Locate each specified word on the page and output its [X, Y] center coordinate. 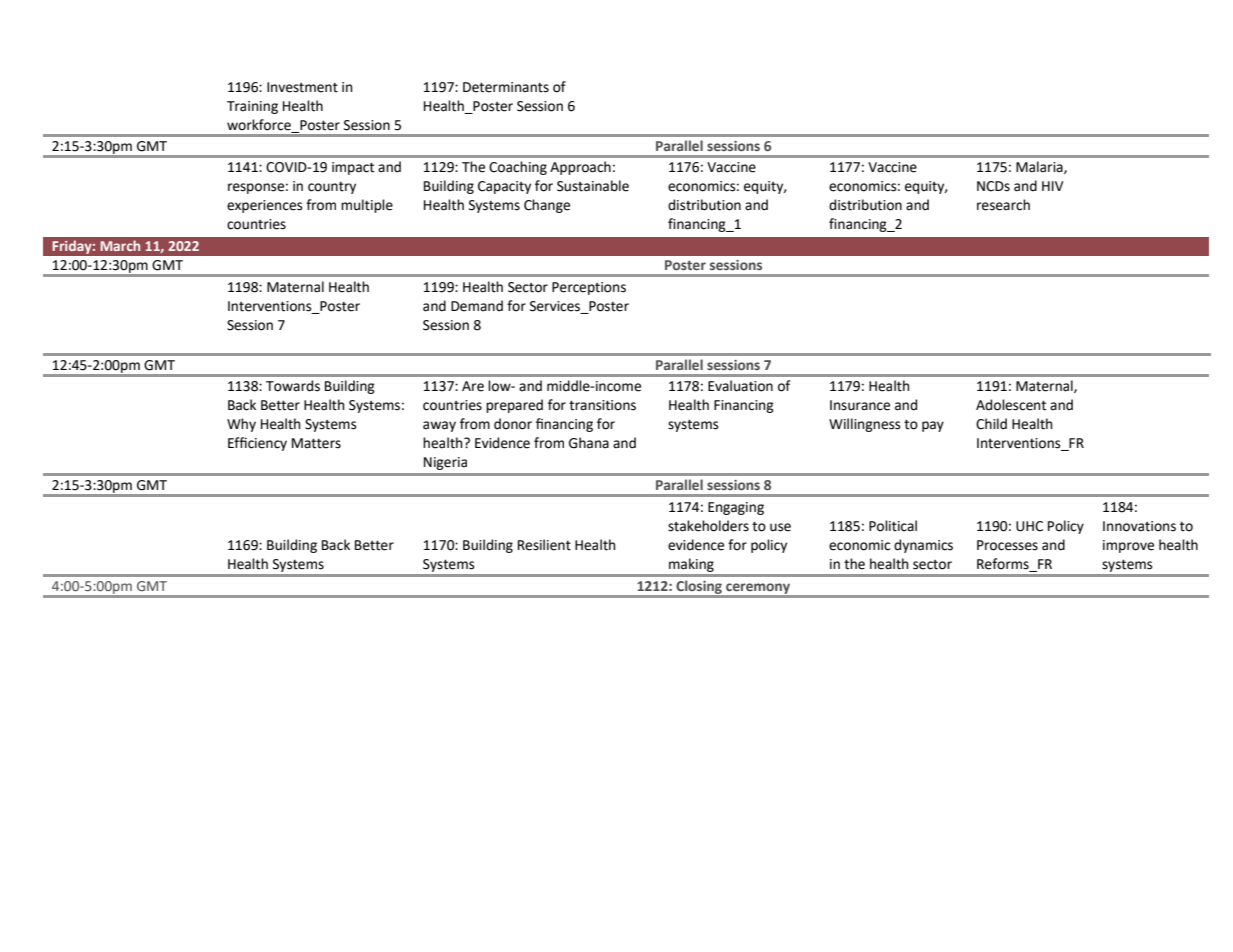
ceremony [758, 590]
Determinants [506, 87]
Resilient [544, 545]
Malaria [1040, 167]
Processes [1007, 545]
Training [252, 107]
